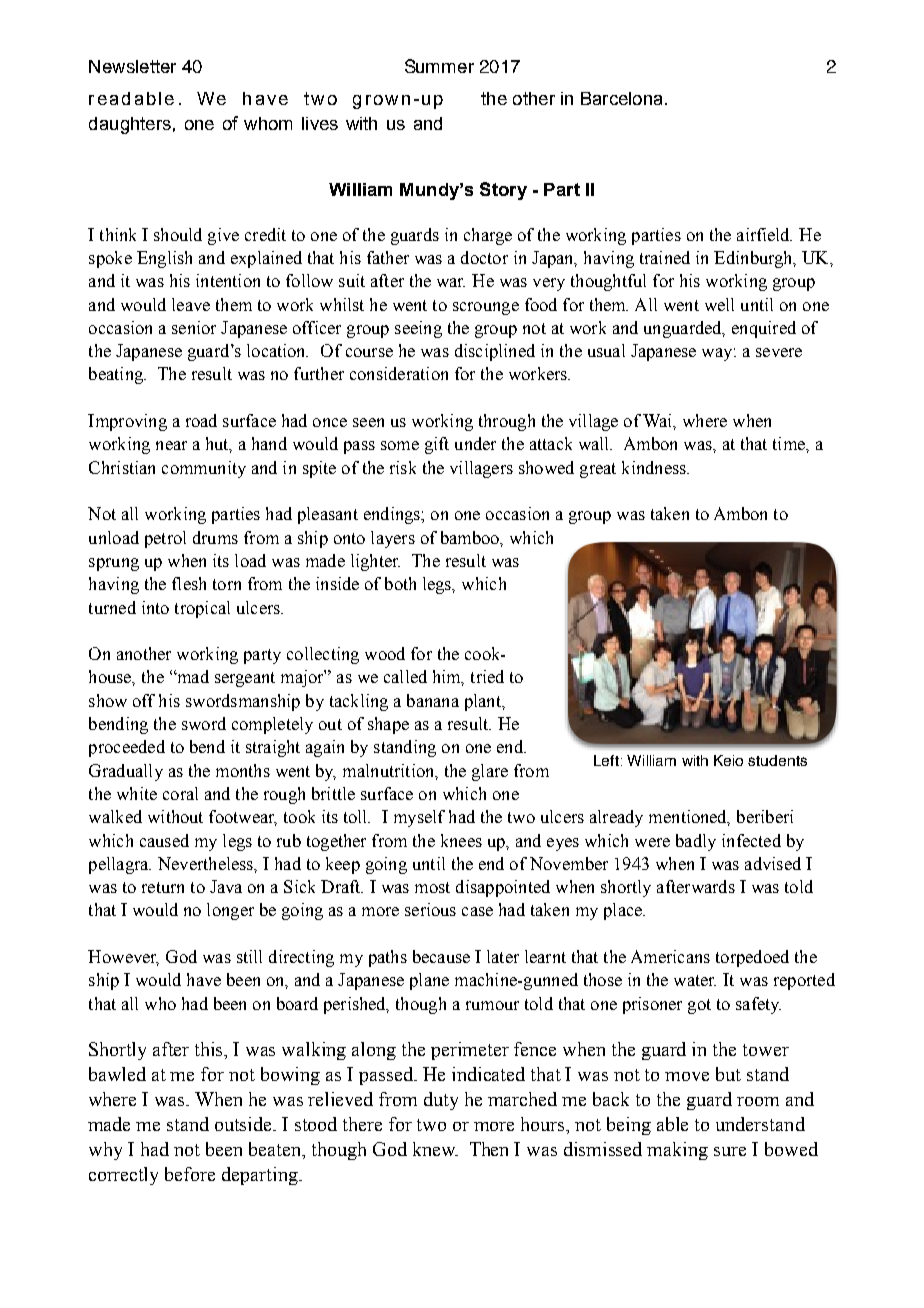 This page has width=924, height=1308. I want to click on mentioned, so click(689, 818).
